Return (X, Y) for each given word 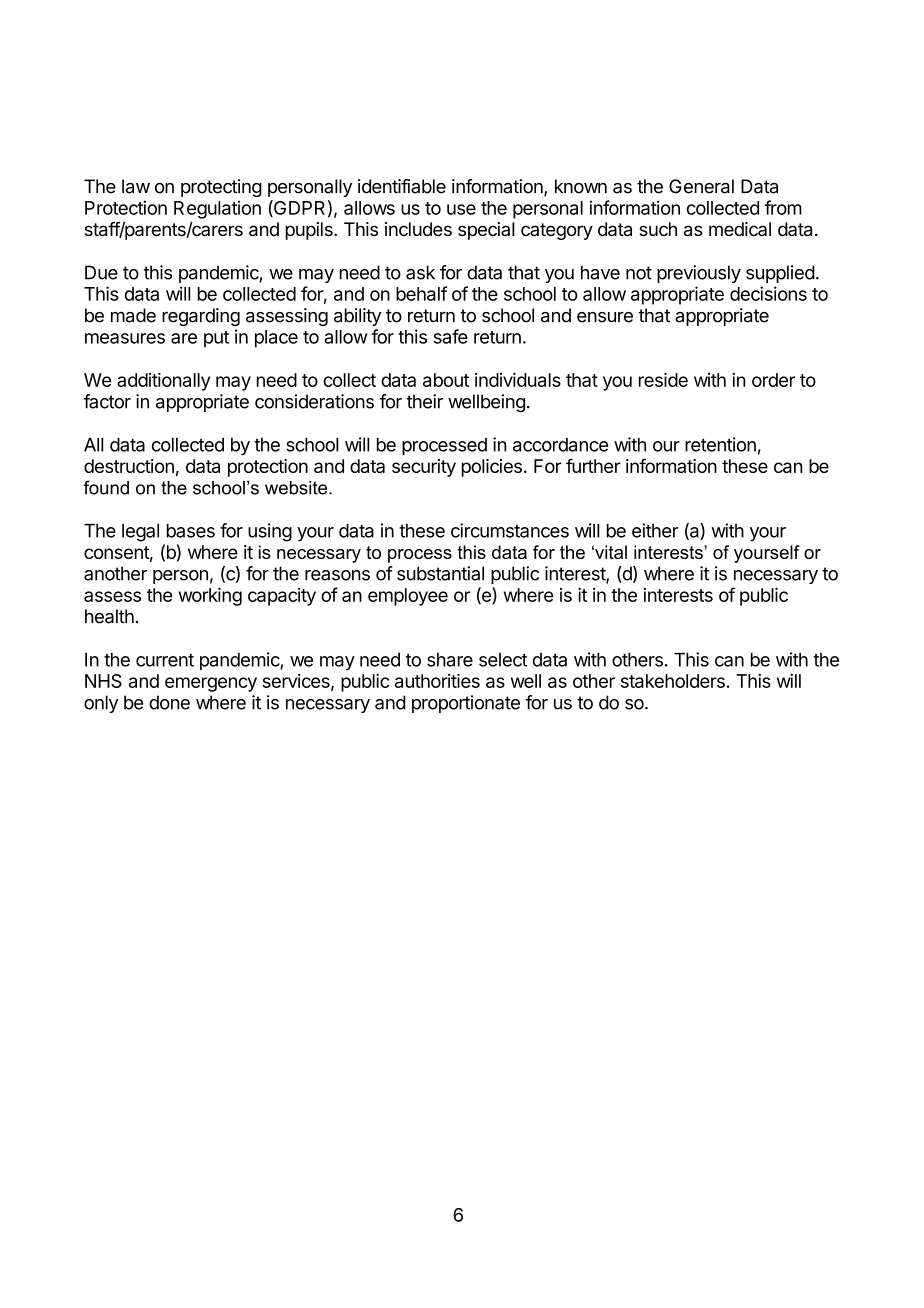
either (655, 530)
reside (663, 379)
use (461, 209)
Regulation (217, 209)
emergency (211, 684)
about (446, 380)
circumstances (510, 530)
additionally (163, 381)
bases (191, 531)
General (701, 186)
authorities (437, 680)
